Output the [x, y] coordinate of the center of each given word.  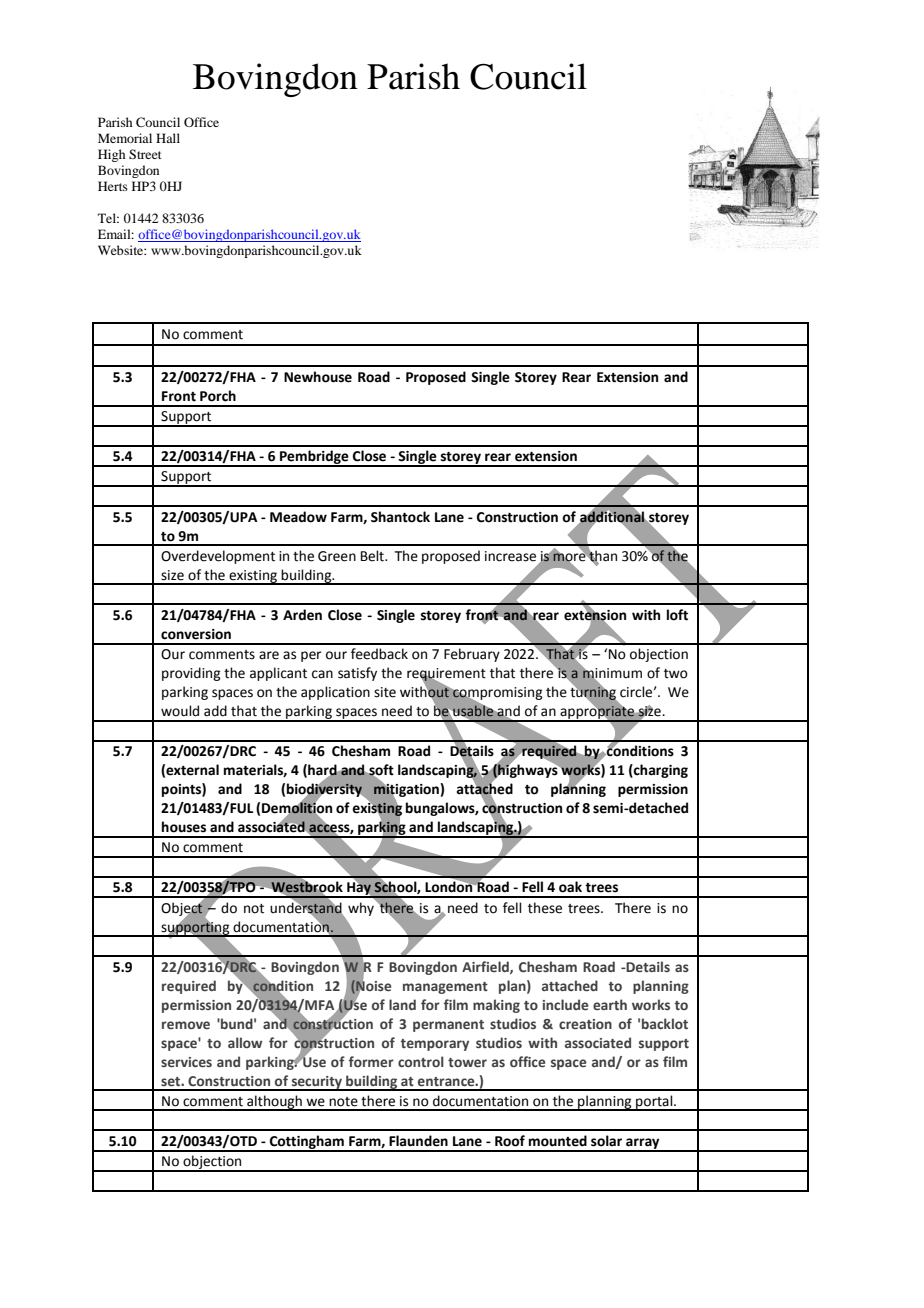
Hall [168, 138]
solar [606, 1141]
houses [184, 827]
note [343, 1102]
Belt [373, 556]
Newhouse [318, 377]
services [186, 1062]
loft [677, 615]
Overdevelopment [218, 557]
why [362, 908]
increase [510, 556]
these [545, 908]
